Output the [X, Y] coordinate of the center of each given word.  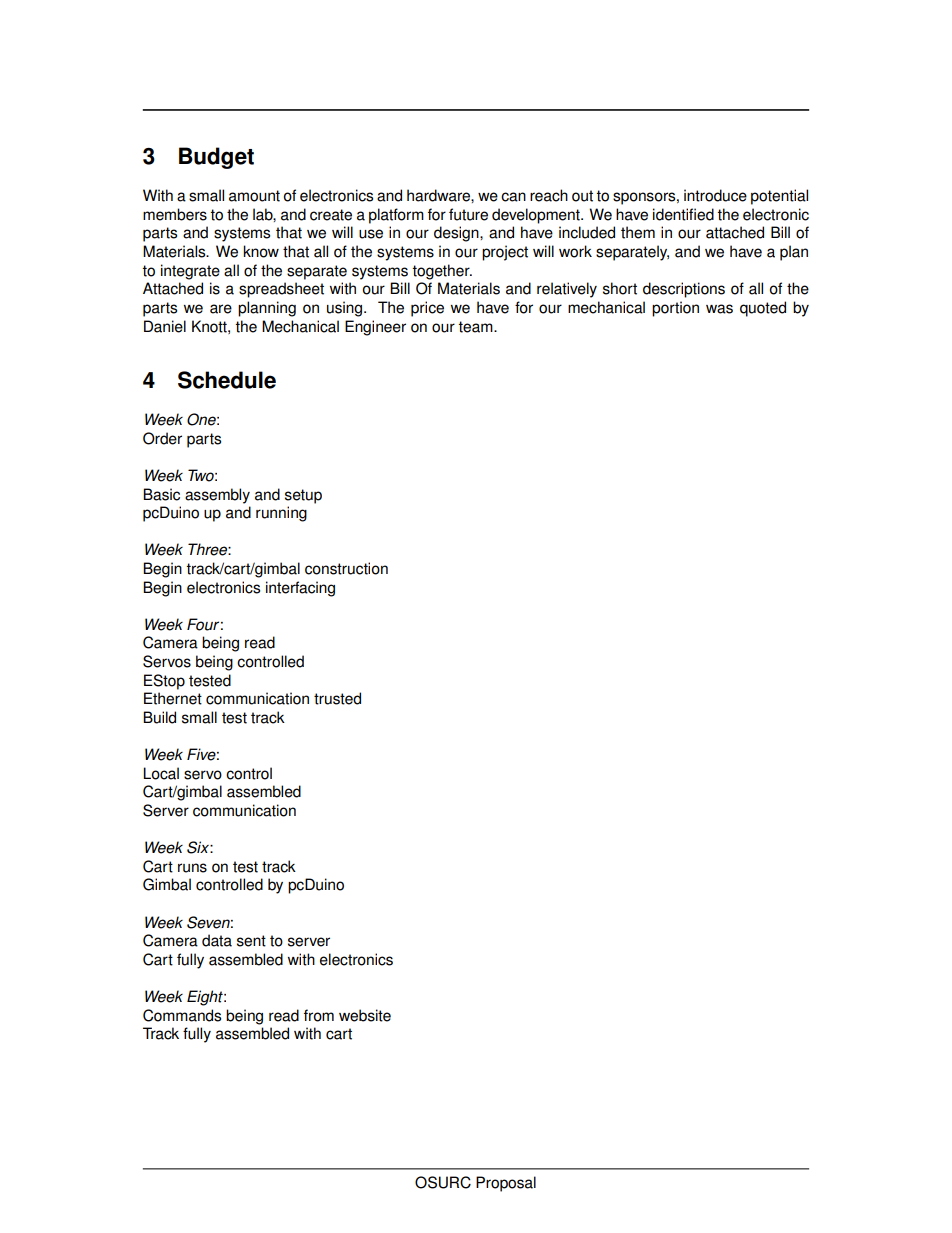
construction [346, 568]
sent [251, 941]
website [365, 1015]
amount [254, 196]
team [476, 327]
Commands [182, 1015]
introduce [715, 195]
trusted [337, 698]
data [217, 940]
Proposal [506, 1184]
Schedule [227, 380]
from [319, 1015]
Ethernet [173, 698]
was [719, 309]
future [468, 214]
